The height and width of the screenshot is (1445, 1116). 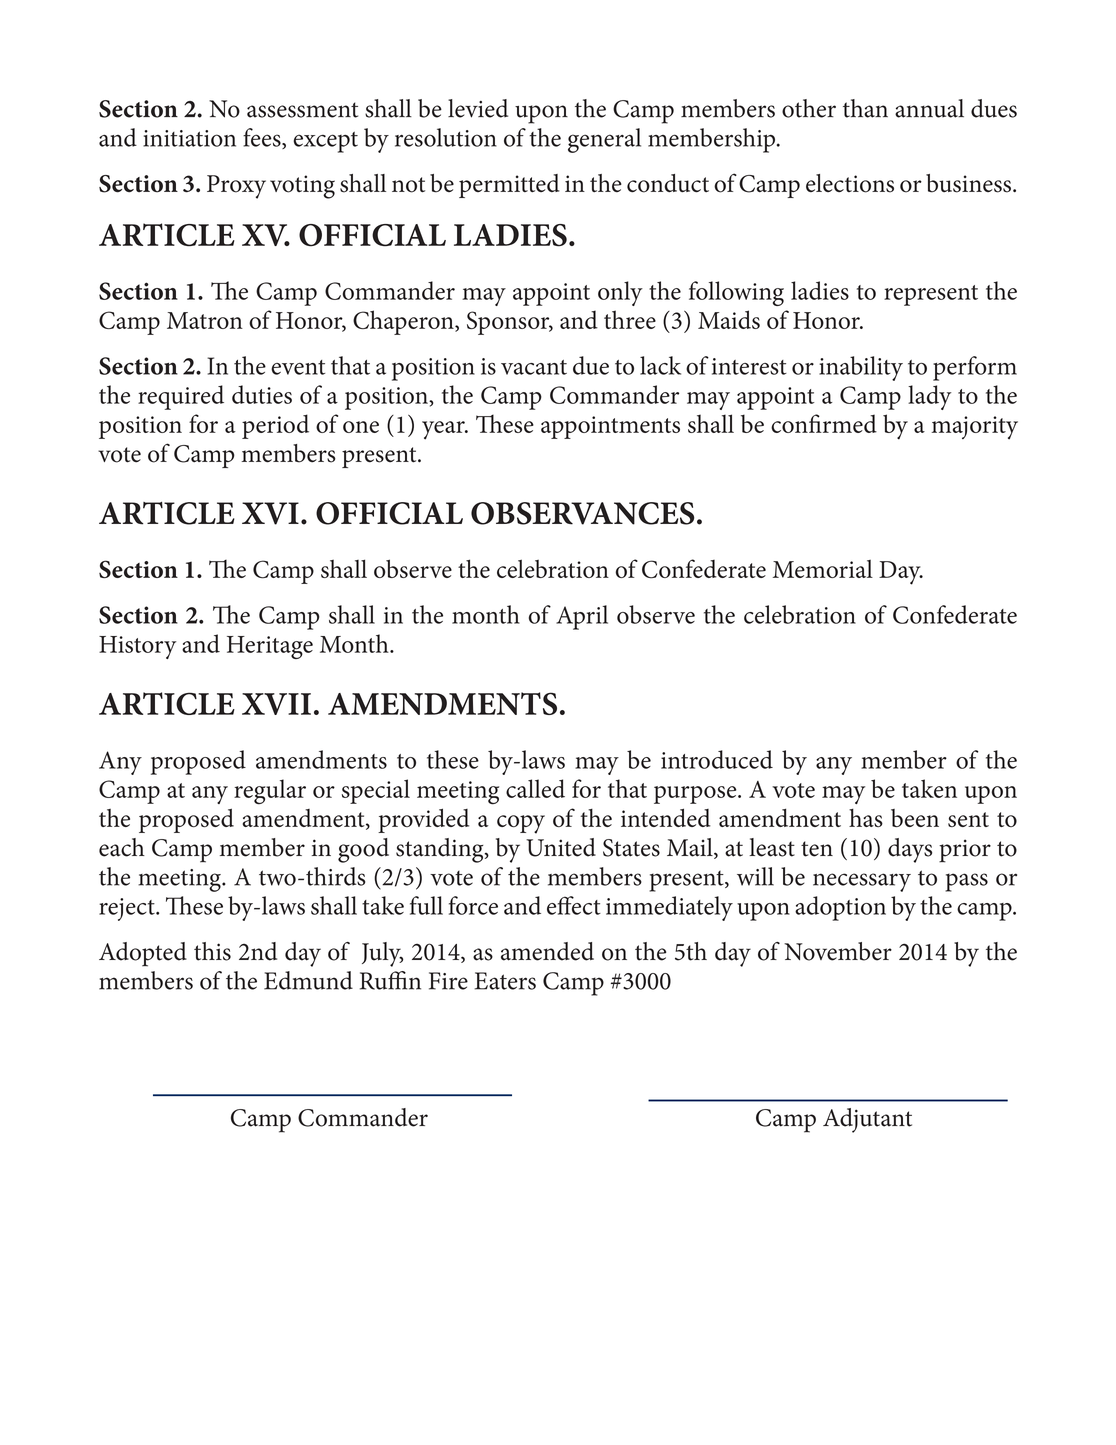 What do you see at coordinates (582, 617) in the screenshot?
I see `April` at bounding box center [582, 617].
